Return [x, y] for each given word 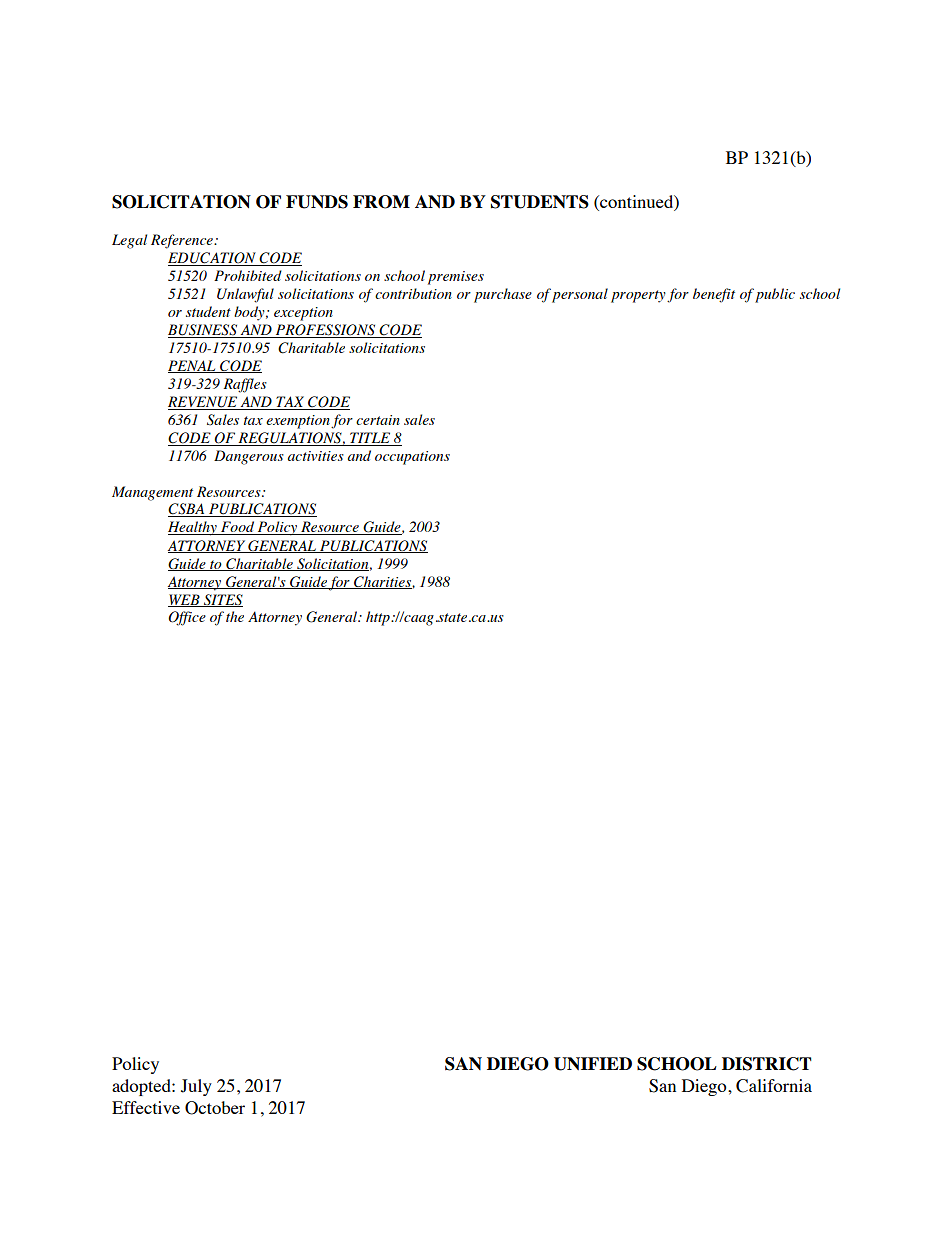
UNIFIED [593, 1064]
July [196, 1087]
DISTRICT [767, 1064]
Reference [183, 241]
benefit [714, 295]
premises [456, 278]
